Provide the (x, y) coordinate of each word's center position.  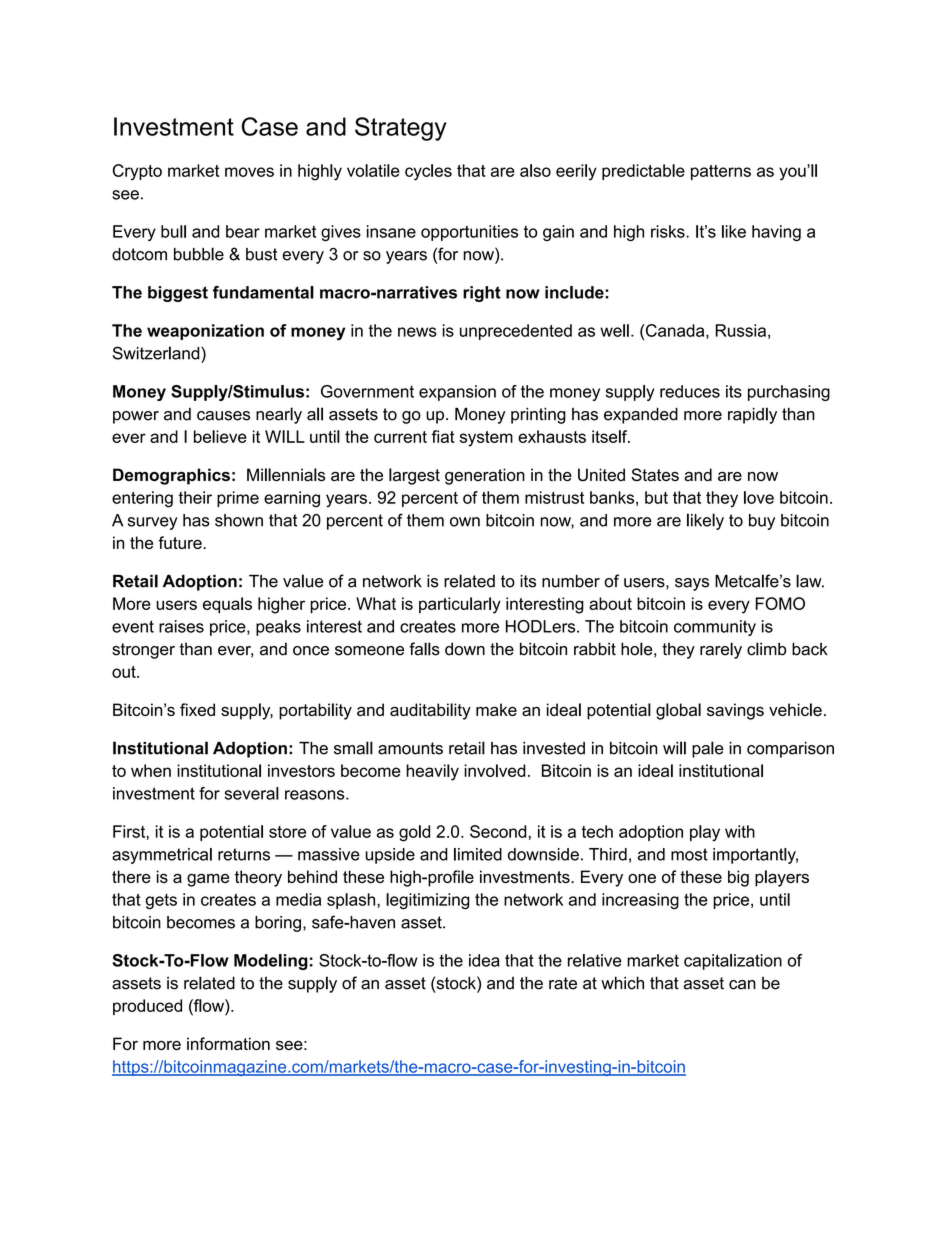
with (740, 831)
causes (223, 416)
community (715, 628)
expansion (457, 393)
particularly (460, 605)
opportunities (469, 233)
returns (244, 854)
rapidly (752, 415)
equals (227, 605)
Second (498, 831)
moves (249, 172)
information (228, 1043)
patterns (721, 172)
